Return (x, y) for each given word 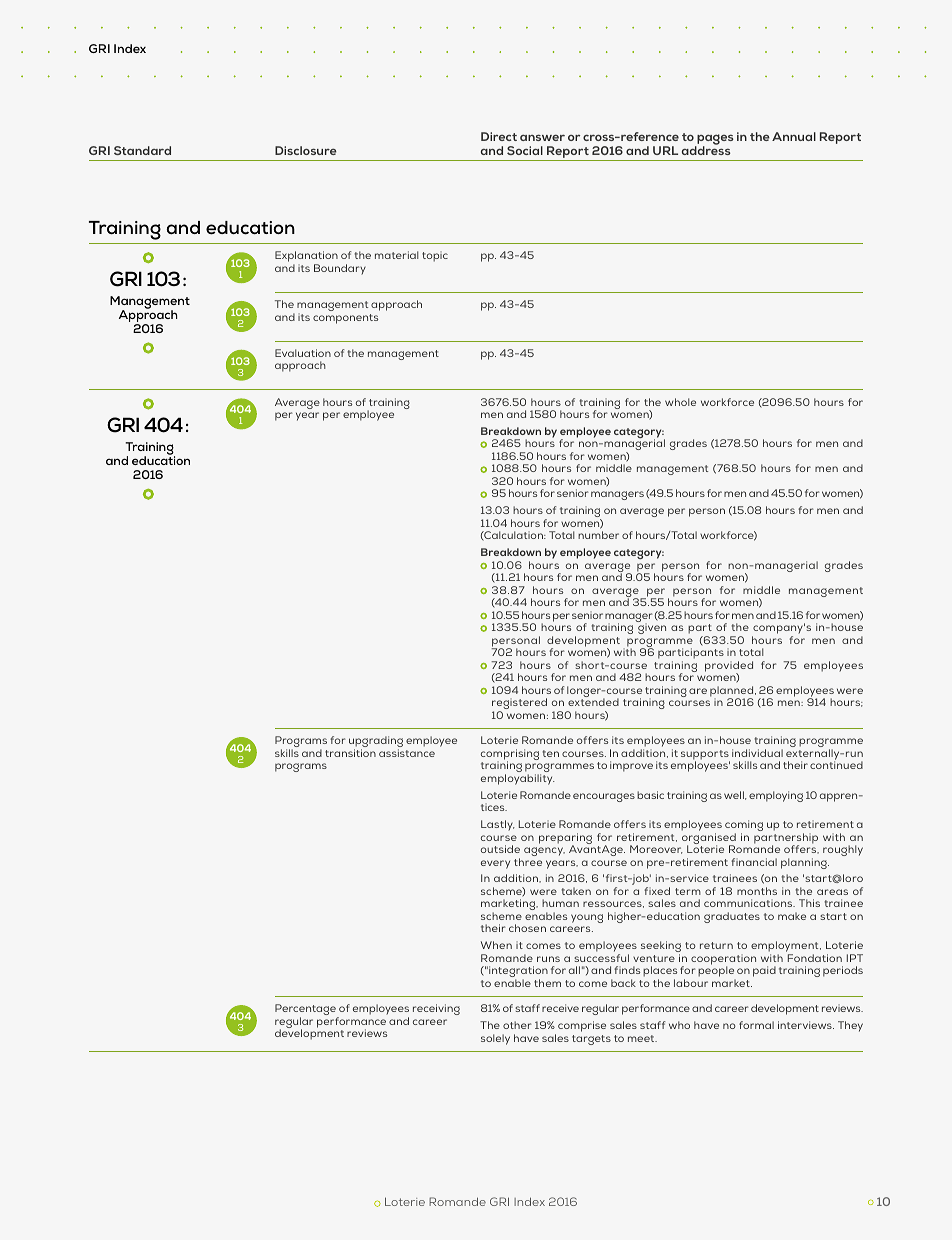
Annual (794, 136)
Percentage (306, 1011)
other (517, 1025)
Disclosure (306, 150)
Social (525, 150)
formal (756, 1025)
